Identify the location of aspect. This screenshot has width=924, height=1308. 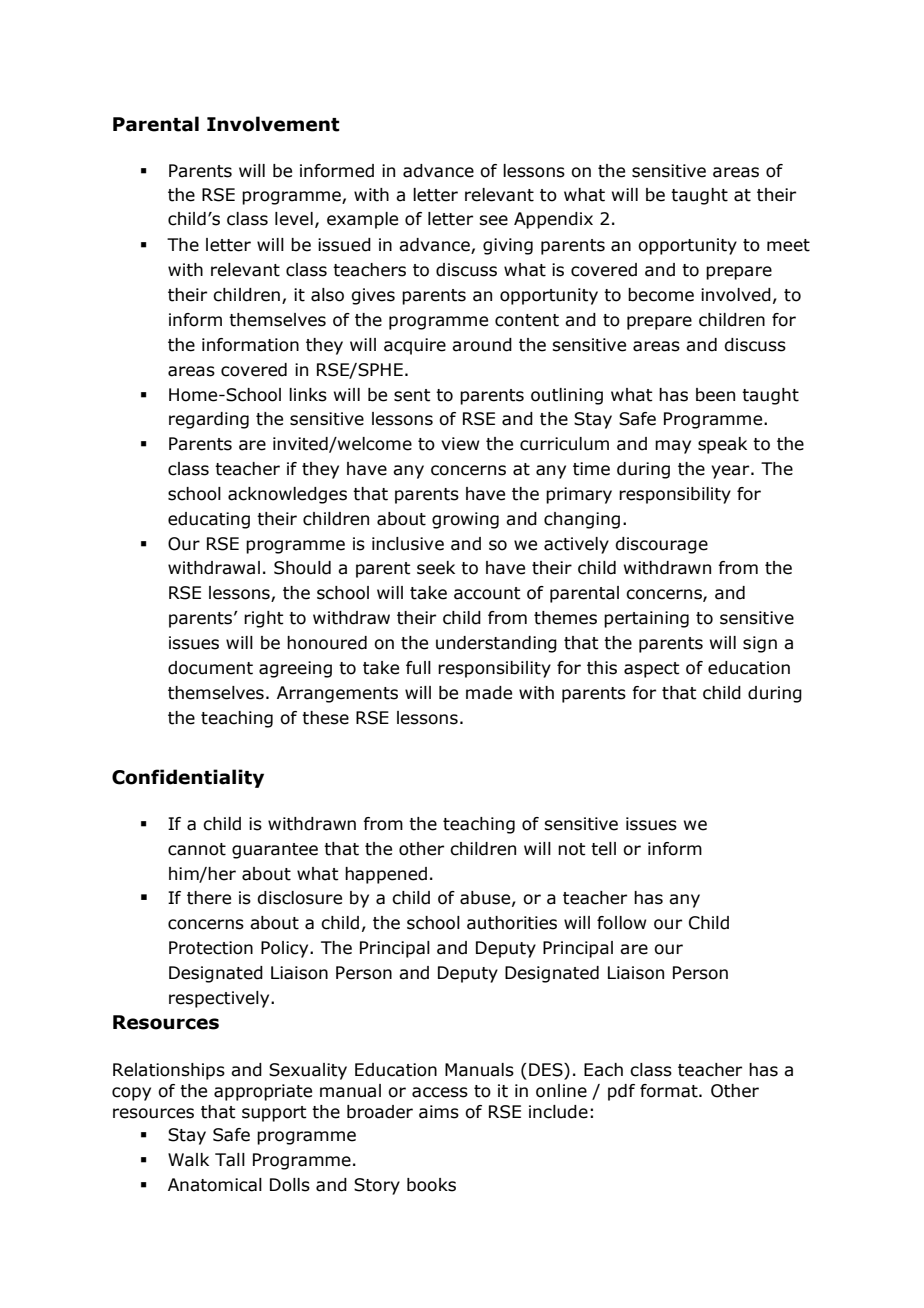
(652, 670).
